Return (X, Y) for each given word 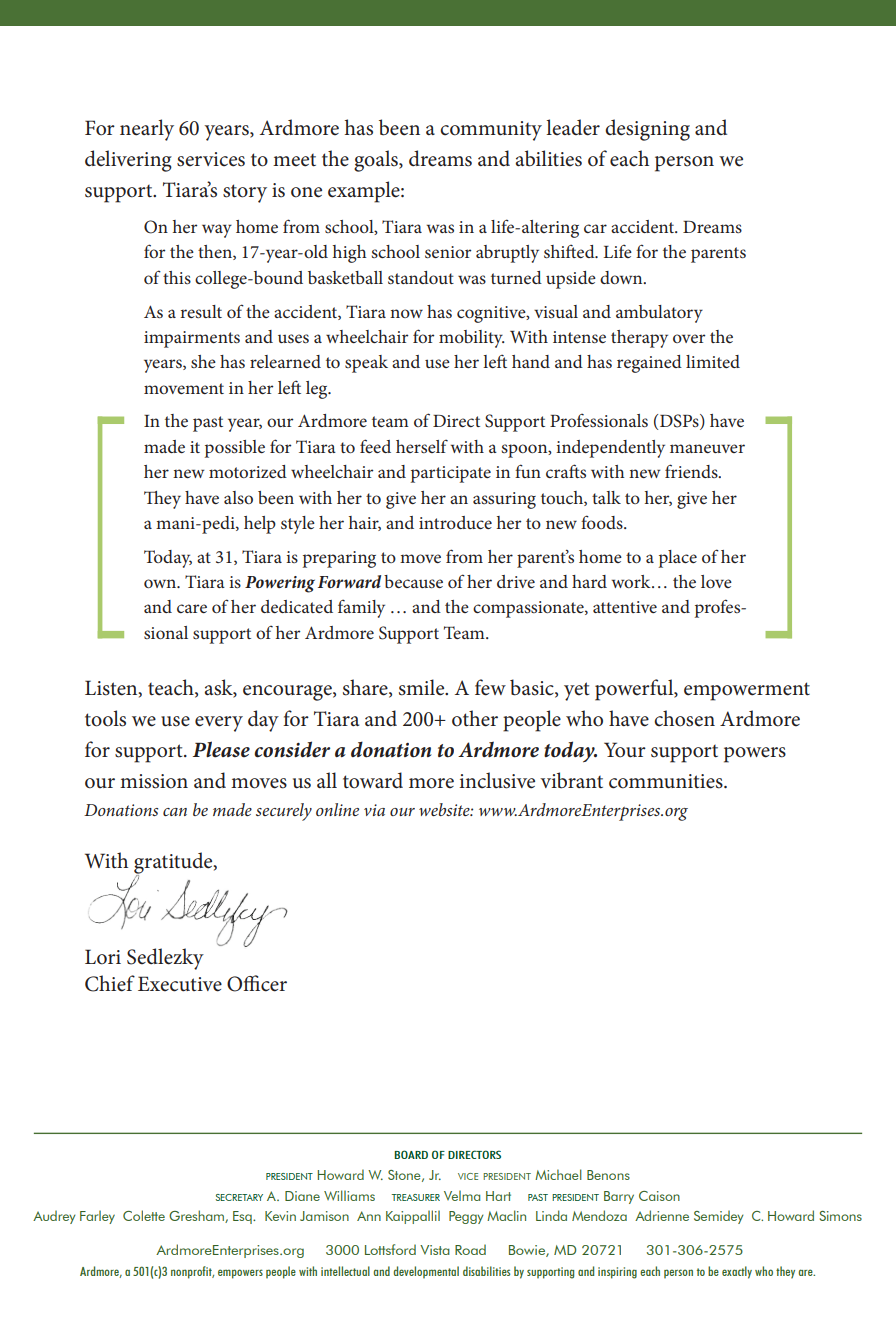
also (238, 497)
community (491, 131)
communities (667, 781)
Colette (144, 1215)
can (175, 812)
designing (647, 130)
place (678, 559)
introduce (455, 522)
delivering (128, 161)
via (374, 810)
